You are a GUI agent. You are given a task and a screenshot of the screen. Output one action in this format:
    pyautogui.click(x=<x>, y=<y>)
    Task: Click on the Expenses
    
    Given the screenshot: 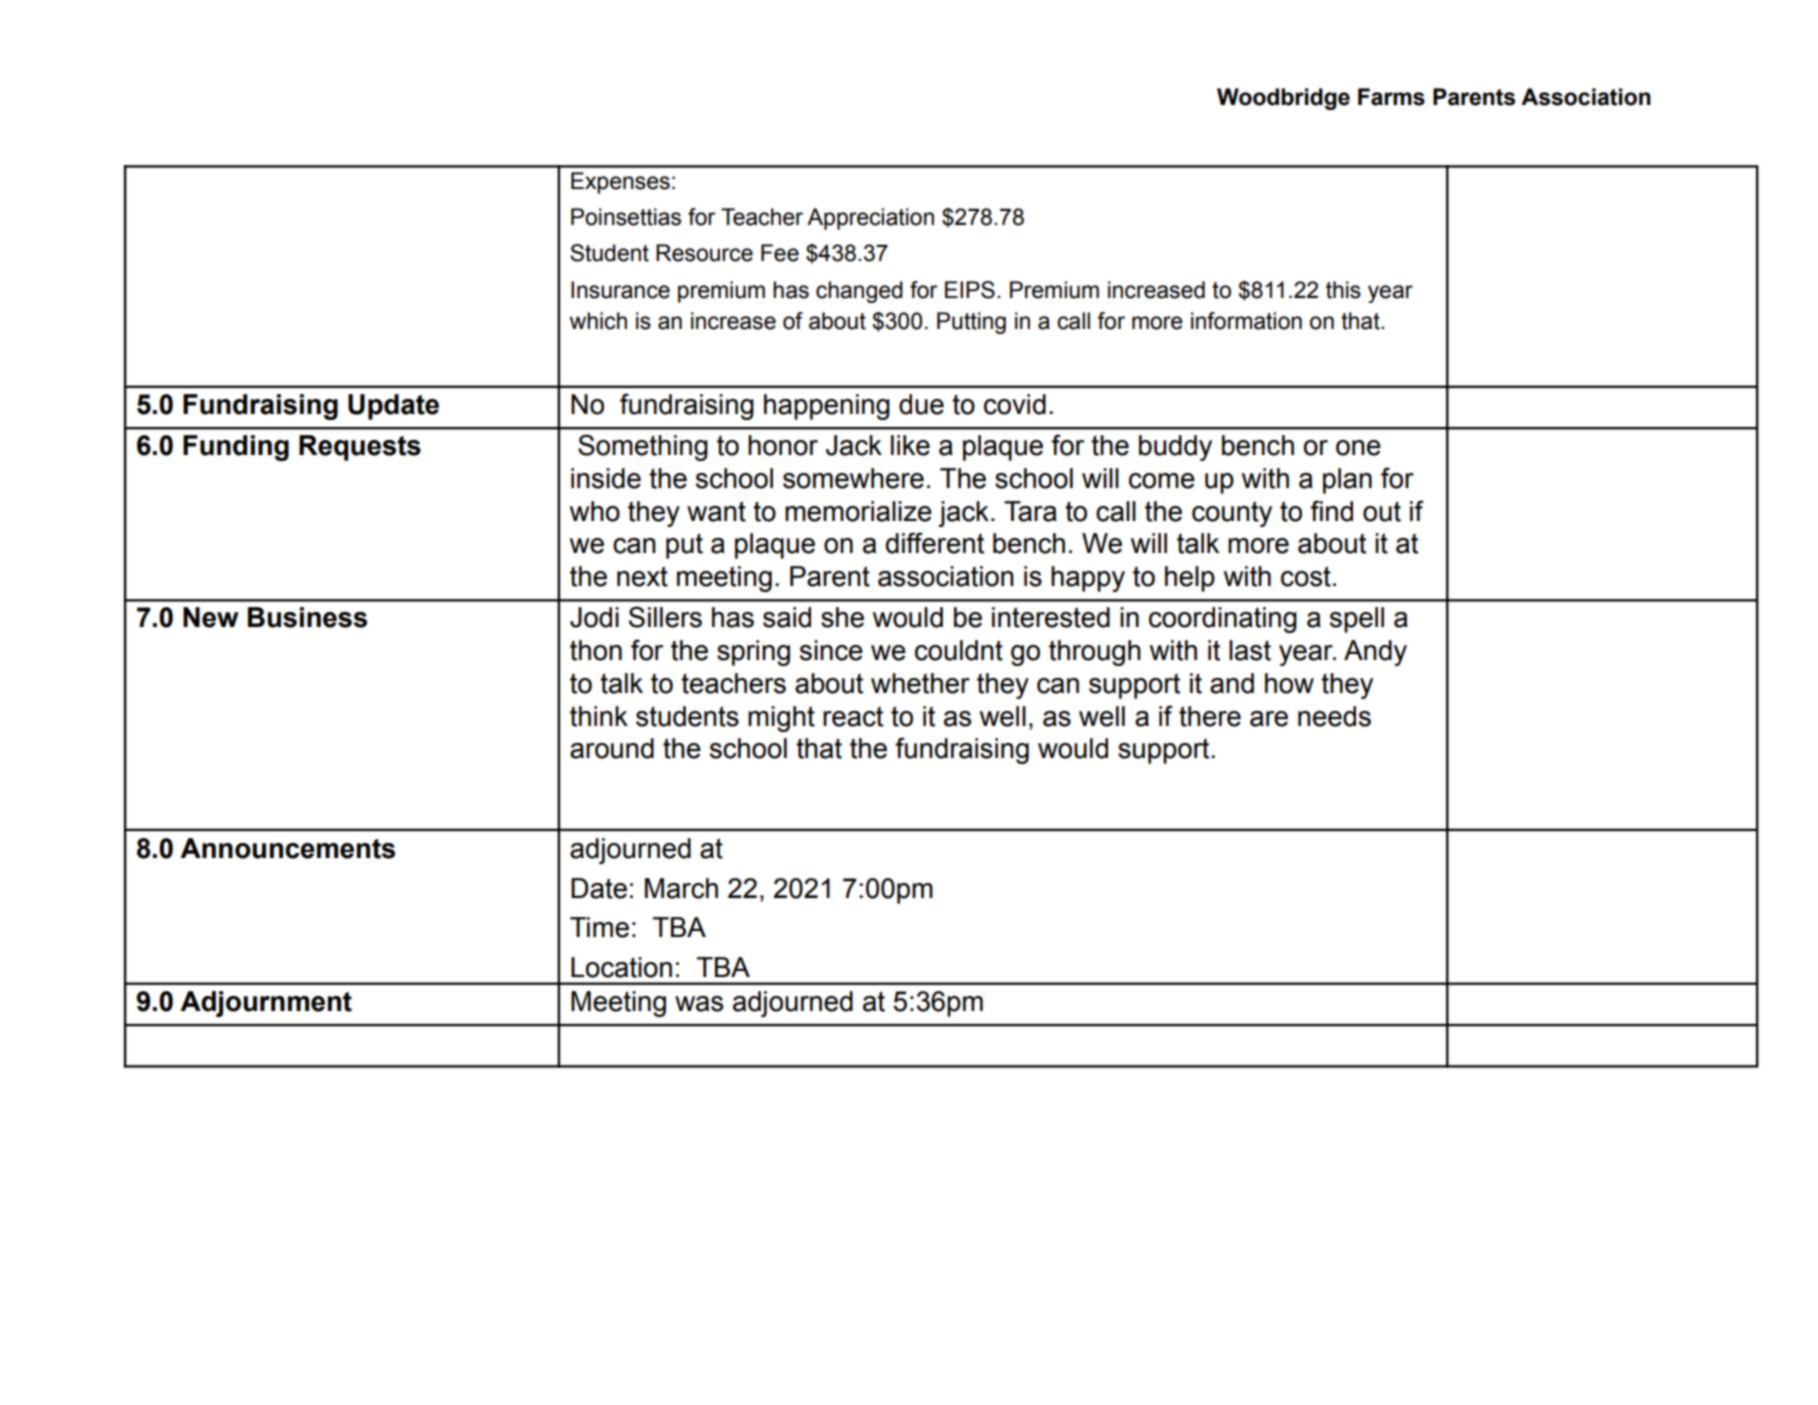 What is the action you would take?
    pyautogui.click(x=620, y=183)
